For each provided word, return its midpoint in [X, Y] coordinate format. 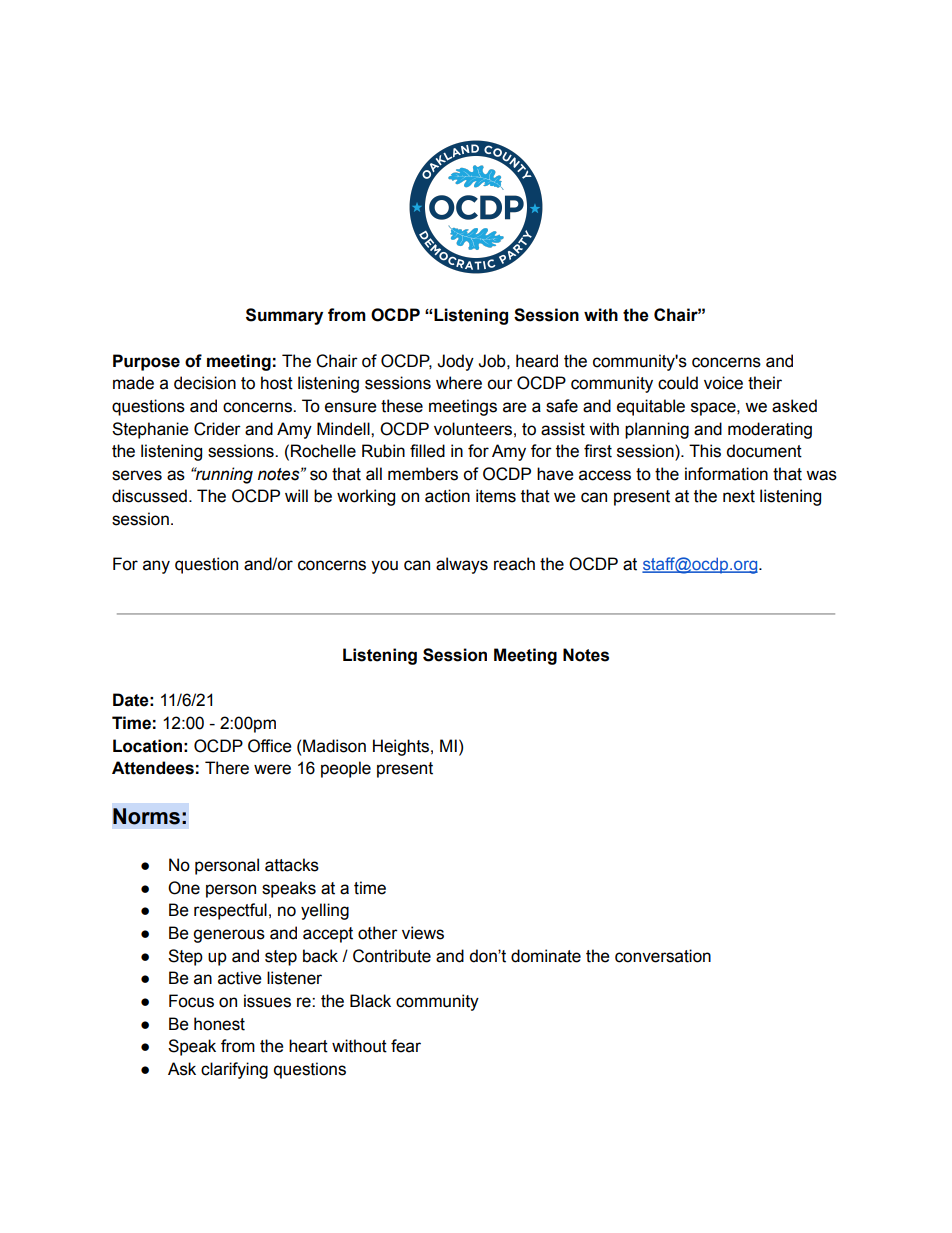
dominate [546, 956]
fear [406, 1046]
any [156, 567]
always [462, 565]
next [739, 496]
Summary [284, 316]
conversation [663, 956]
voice [723, 383]
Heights [401, 747]
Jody [455, 362]
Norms [146, 816]
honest [219, 1024]
